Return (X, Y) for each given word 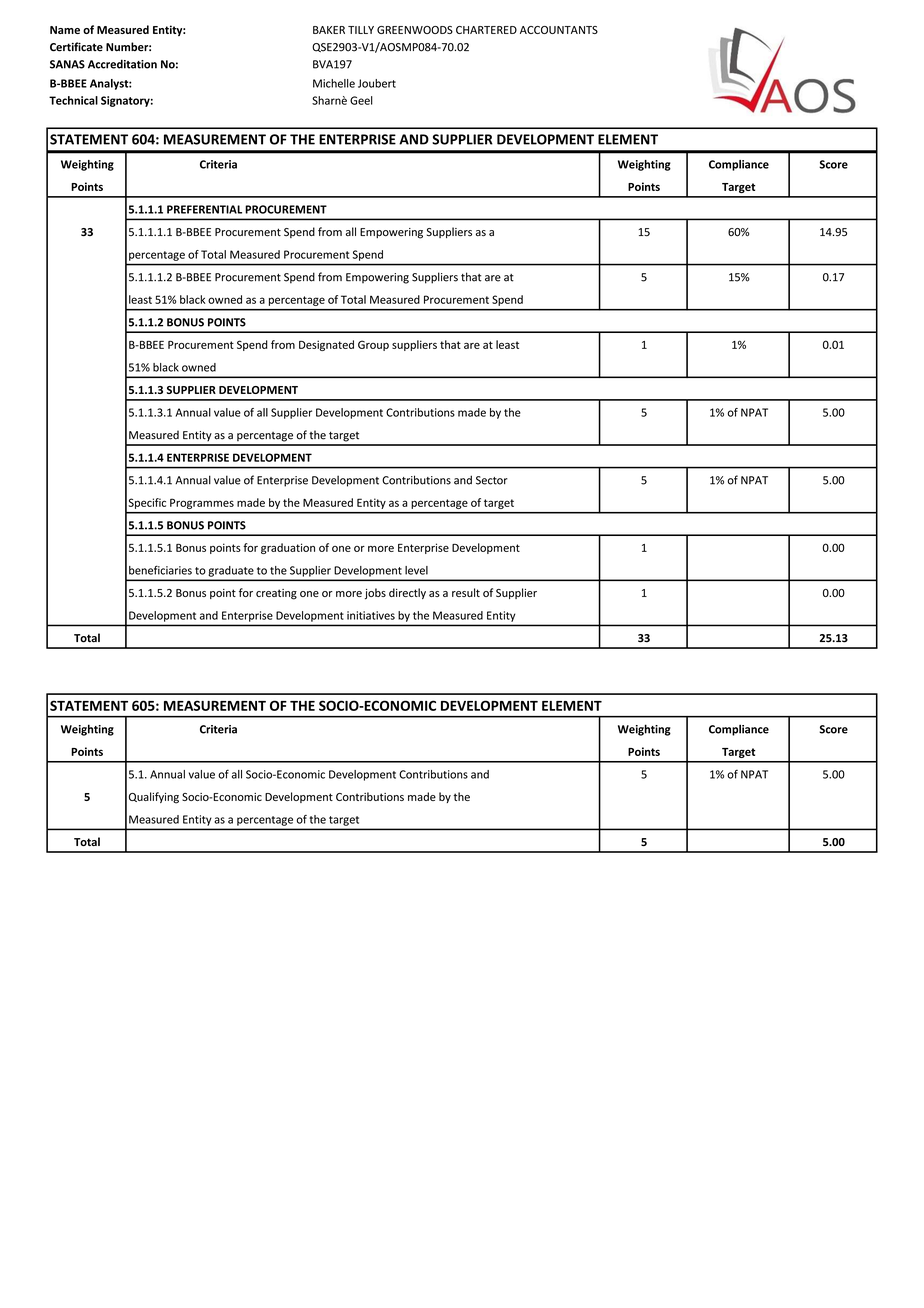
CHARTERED (486, 30)
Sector (492, 480)
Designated (326, 345)
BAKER (329, 30)
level (416, 570)
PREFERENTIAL (204, 209)
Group (373, 345)
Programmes (202, 504)
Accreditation (122, 64)
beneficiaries (160, 570)
